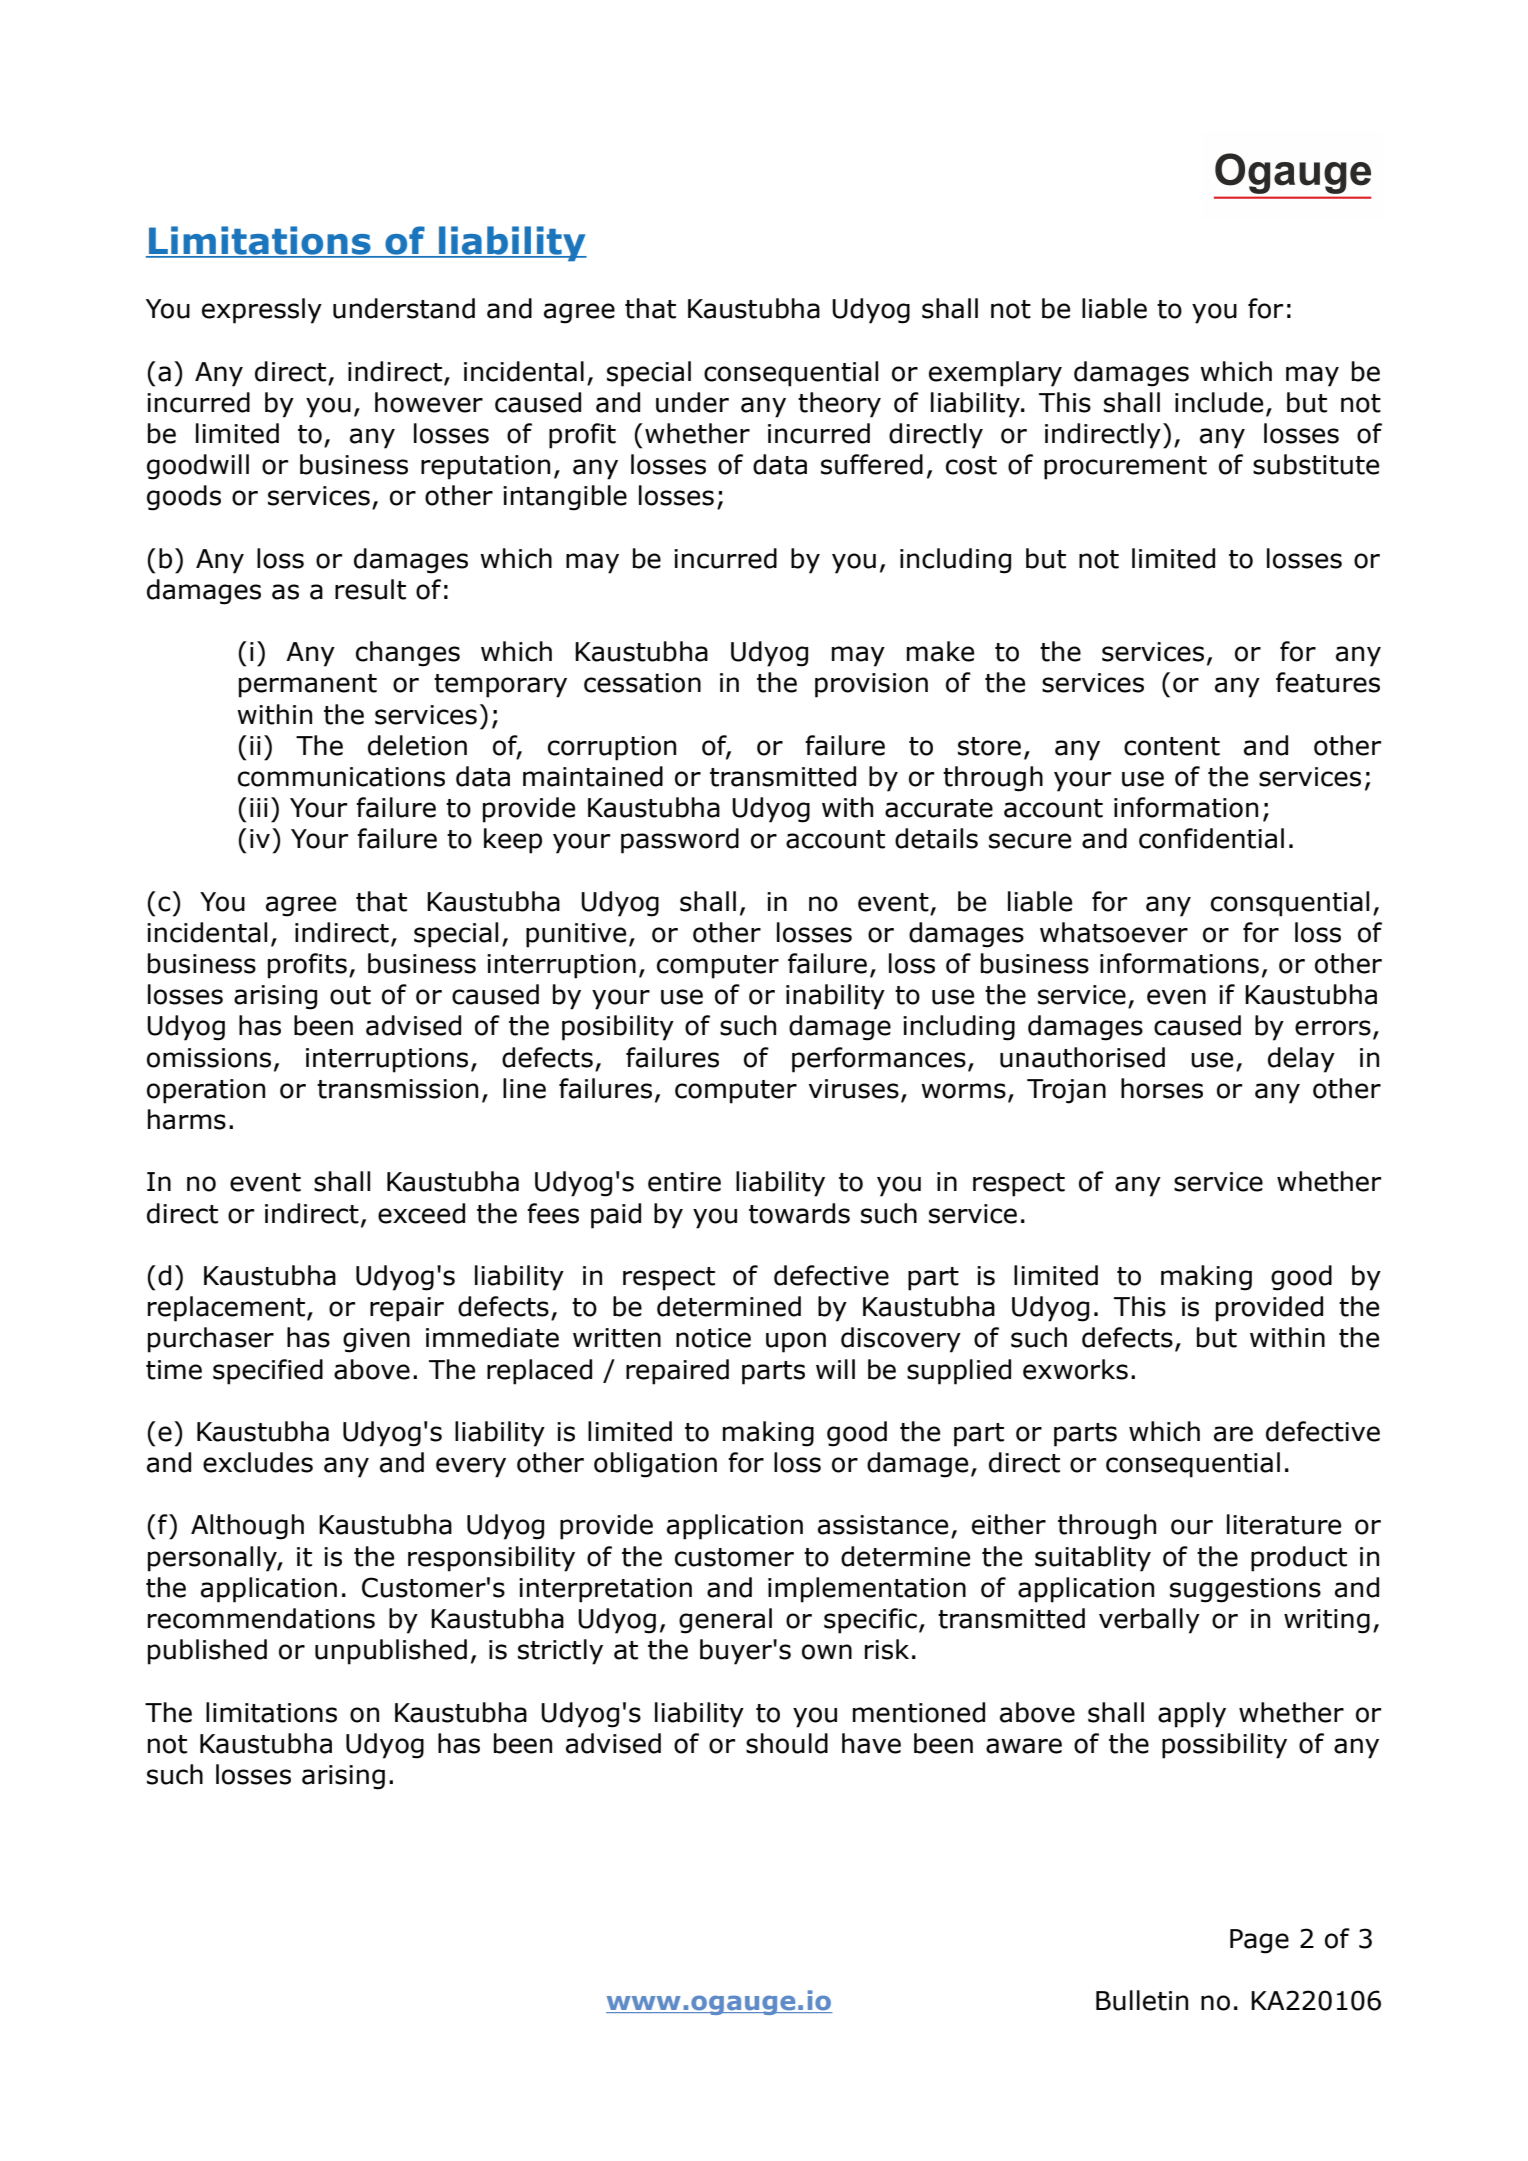 The width and height of the screenshot is (1528, 2161). What do you see at coordinates (1245, 1590) in the screenshot?
I see `suggestions` at bounding box center [1245, 1590].
